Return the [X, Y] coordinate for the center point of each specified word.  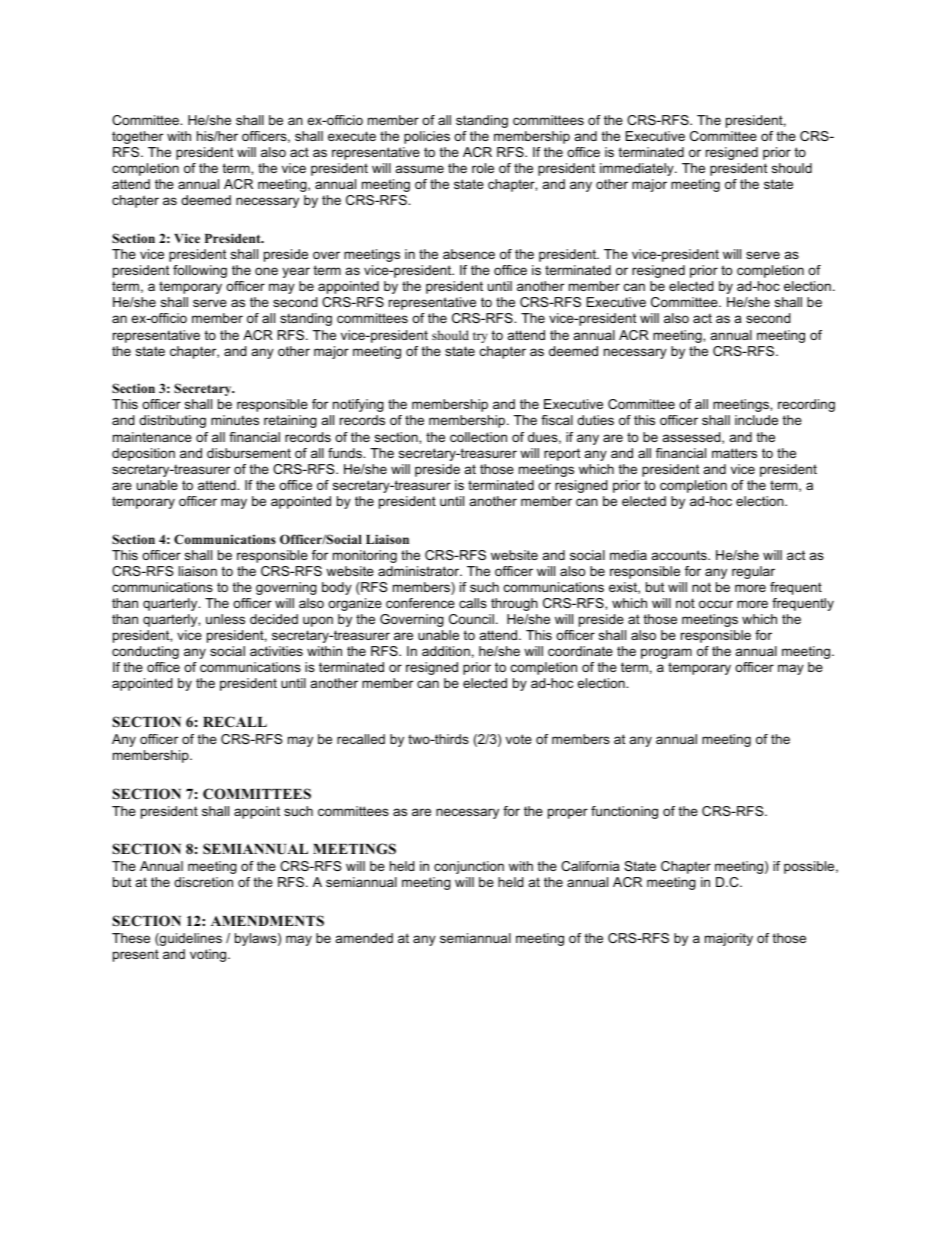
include [756, 420]
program [666, 653]
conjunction [469, 867]
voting [209, 955]
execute [352, 136]
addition [446, 651]
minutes [235, 420]
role [483, 168]
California [590, 866]
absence [469, 254]
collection [478, 437]
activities [276, 651]
